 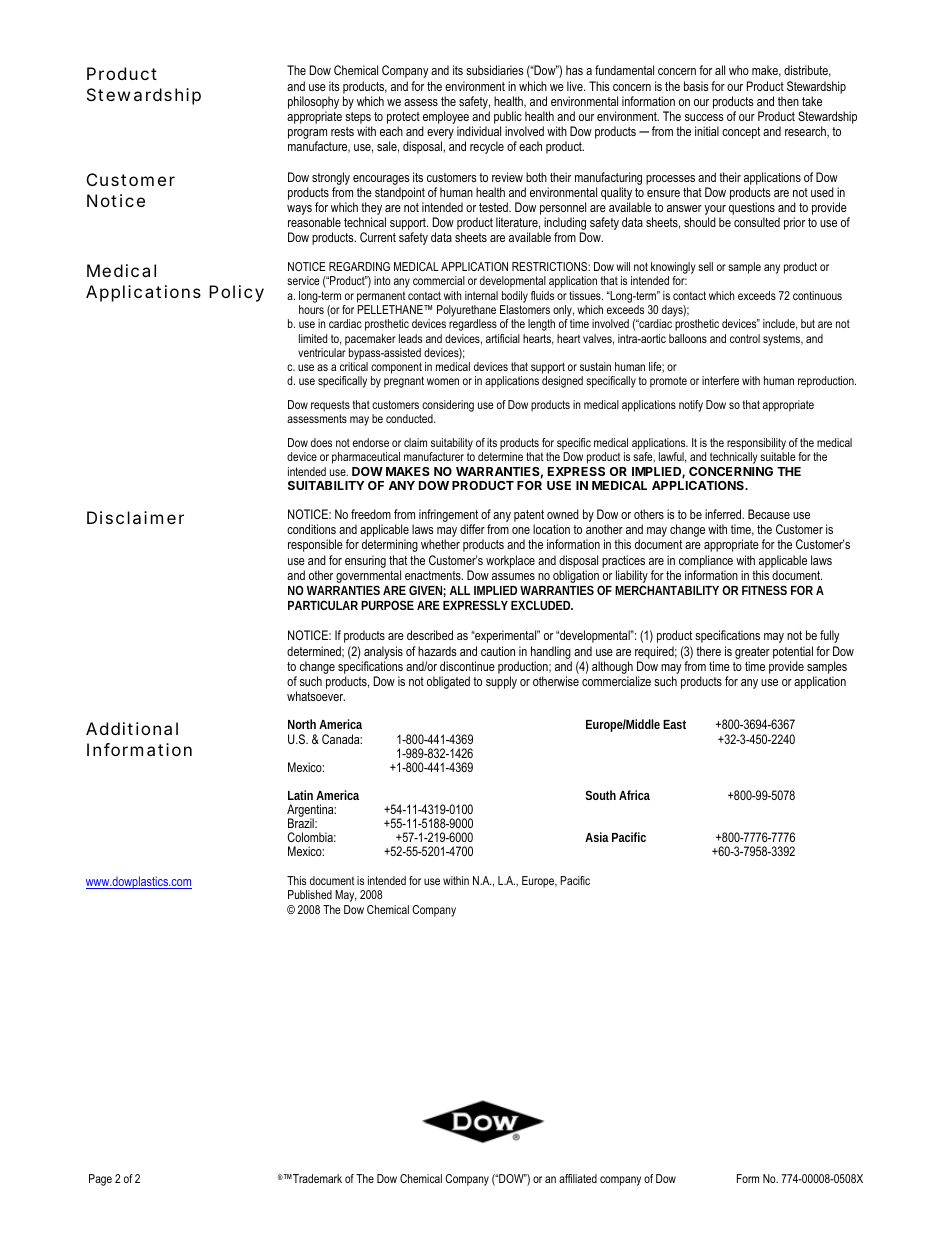 What do you see at coordinates (597, 837) in the screenshot?
I see `Asia` at bounding box center [597, 837].
